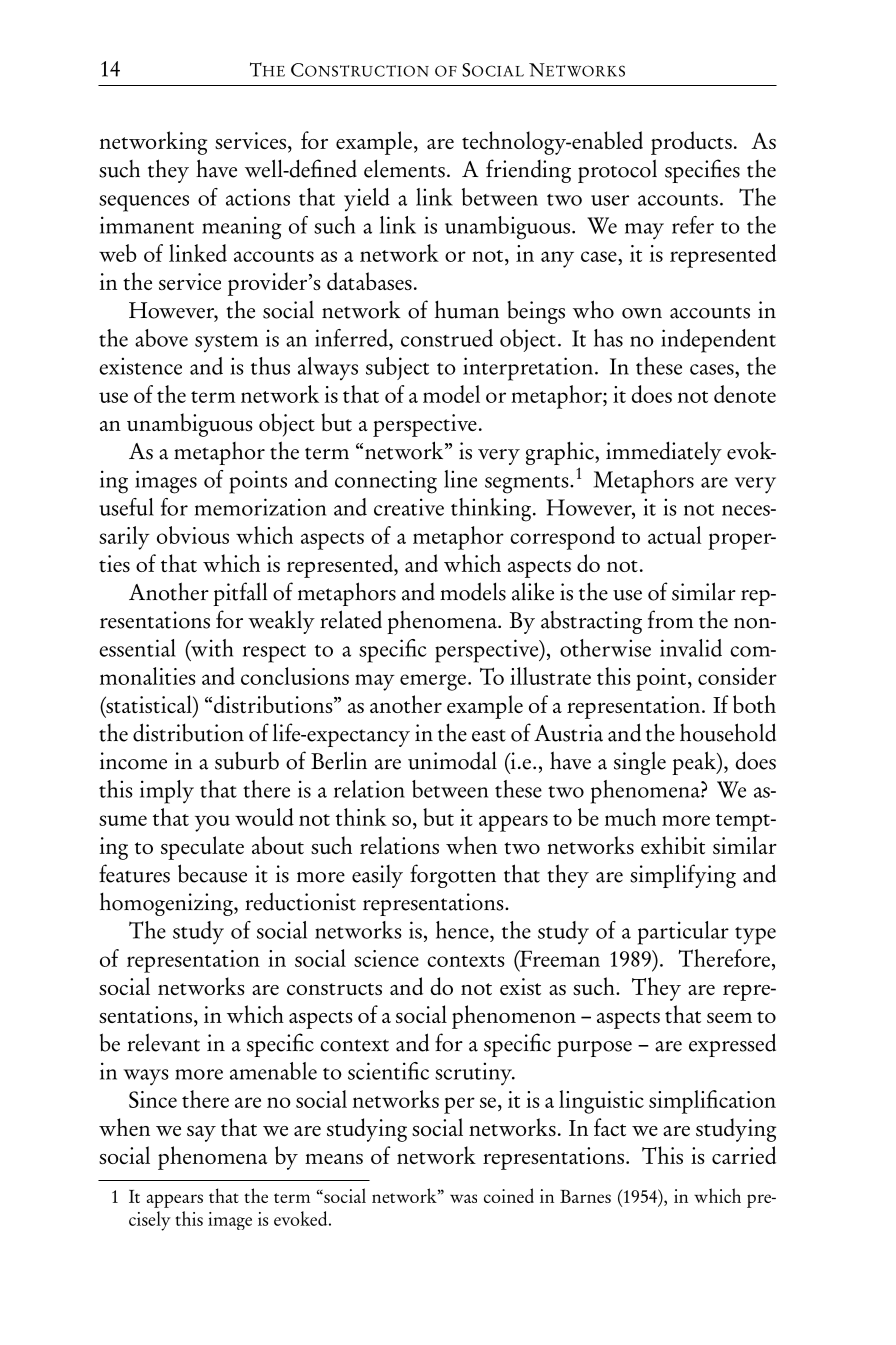 This document has width=896, height=1345. What do you see at coordinates (409, 507) in the document?
I see `creative` at bounding box center [409, 507].
